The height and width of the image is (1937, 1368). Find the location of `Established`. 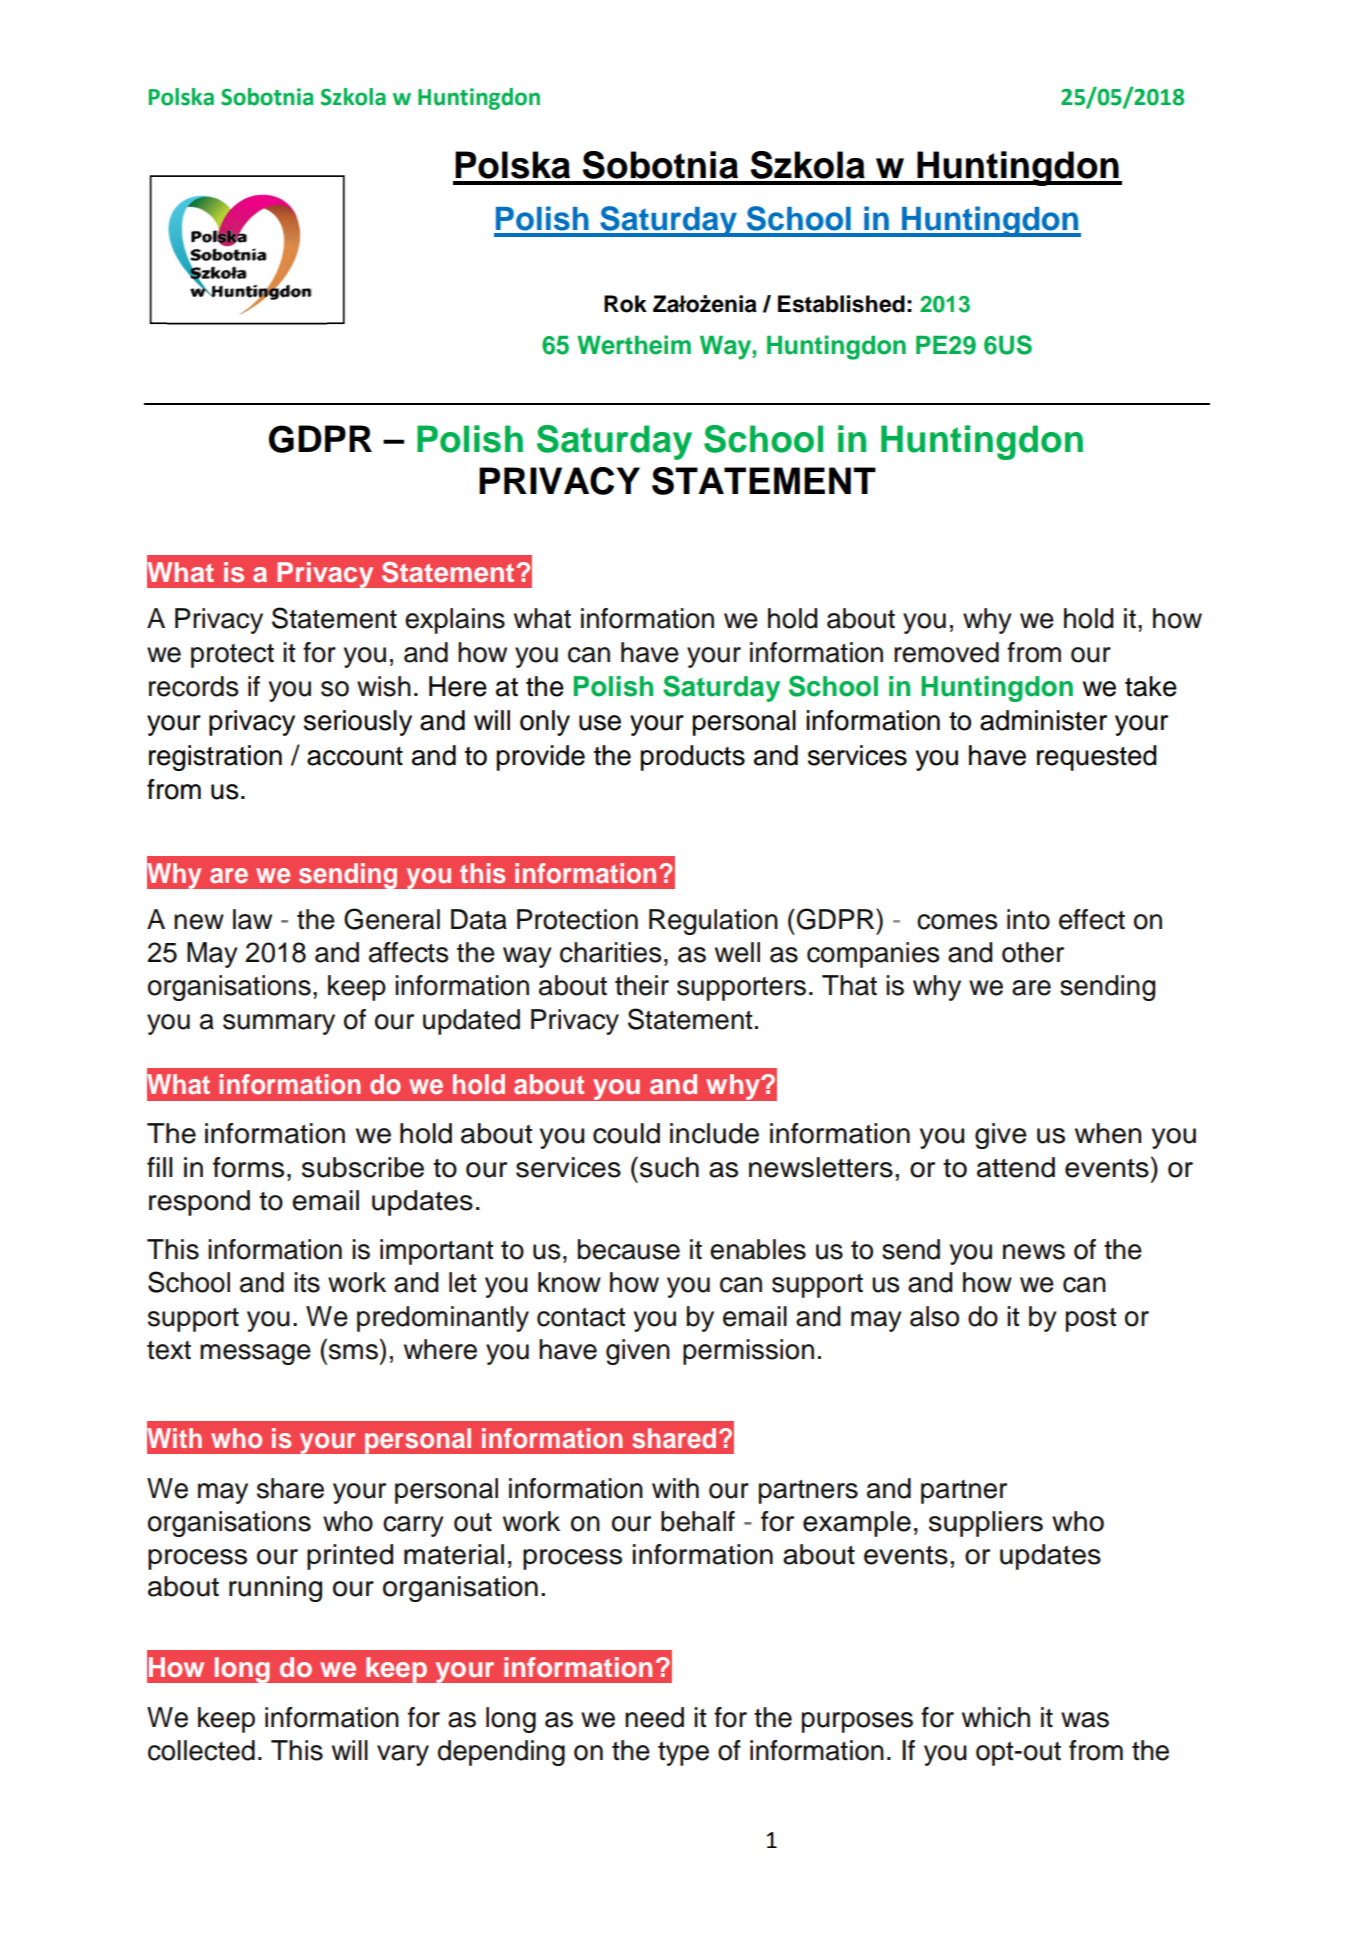

Established is located at coordinates (841, 304).
